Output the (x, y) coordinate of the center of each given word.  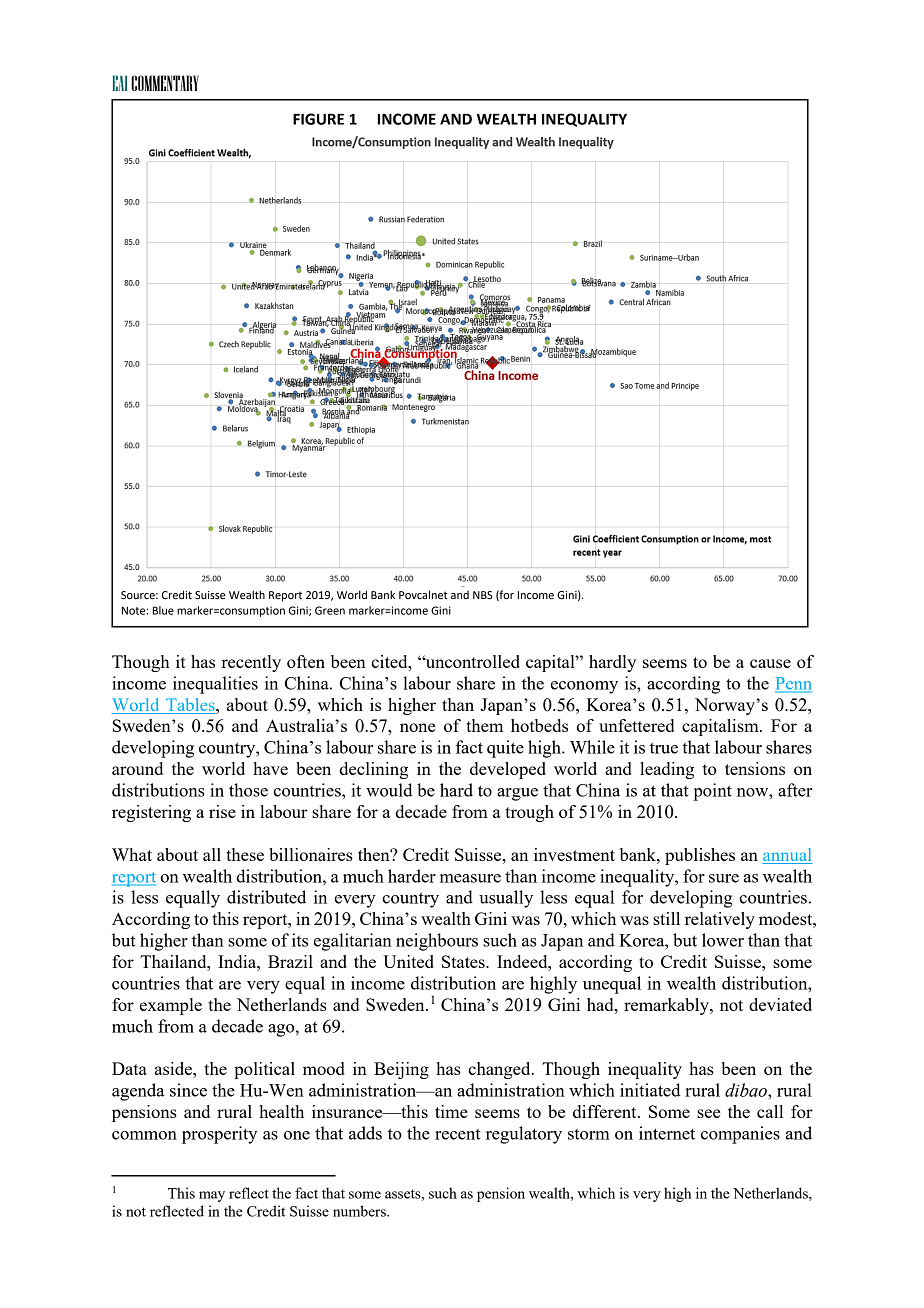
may (212, 1196)
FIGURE (318, 119)
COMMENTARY (165, 83)
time (451, 1111)
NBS (483, 595)
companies (740, 1135)
